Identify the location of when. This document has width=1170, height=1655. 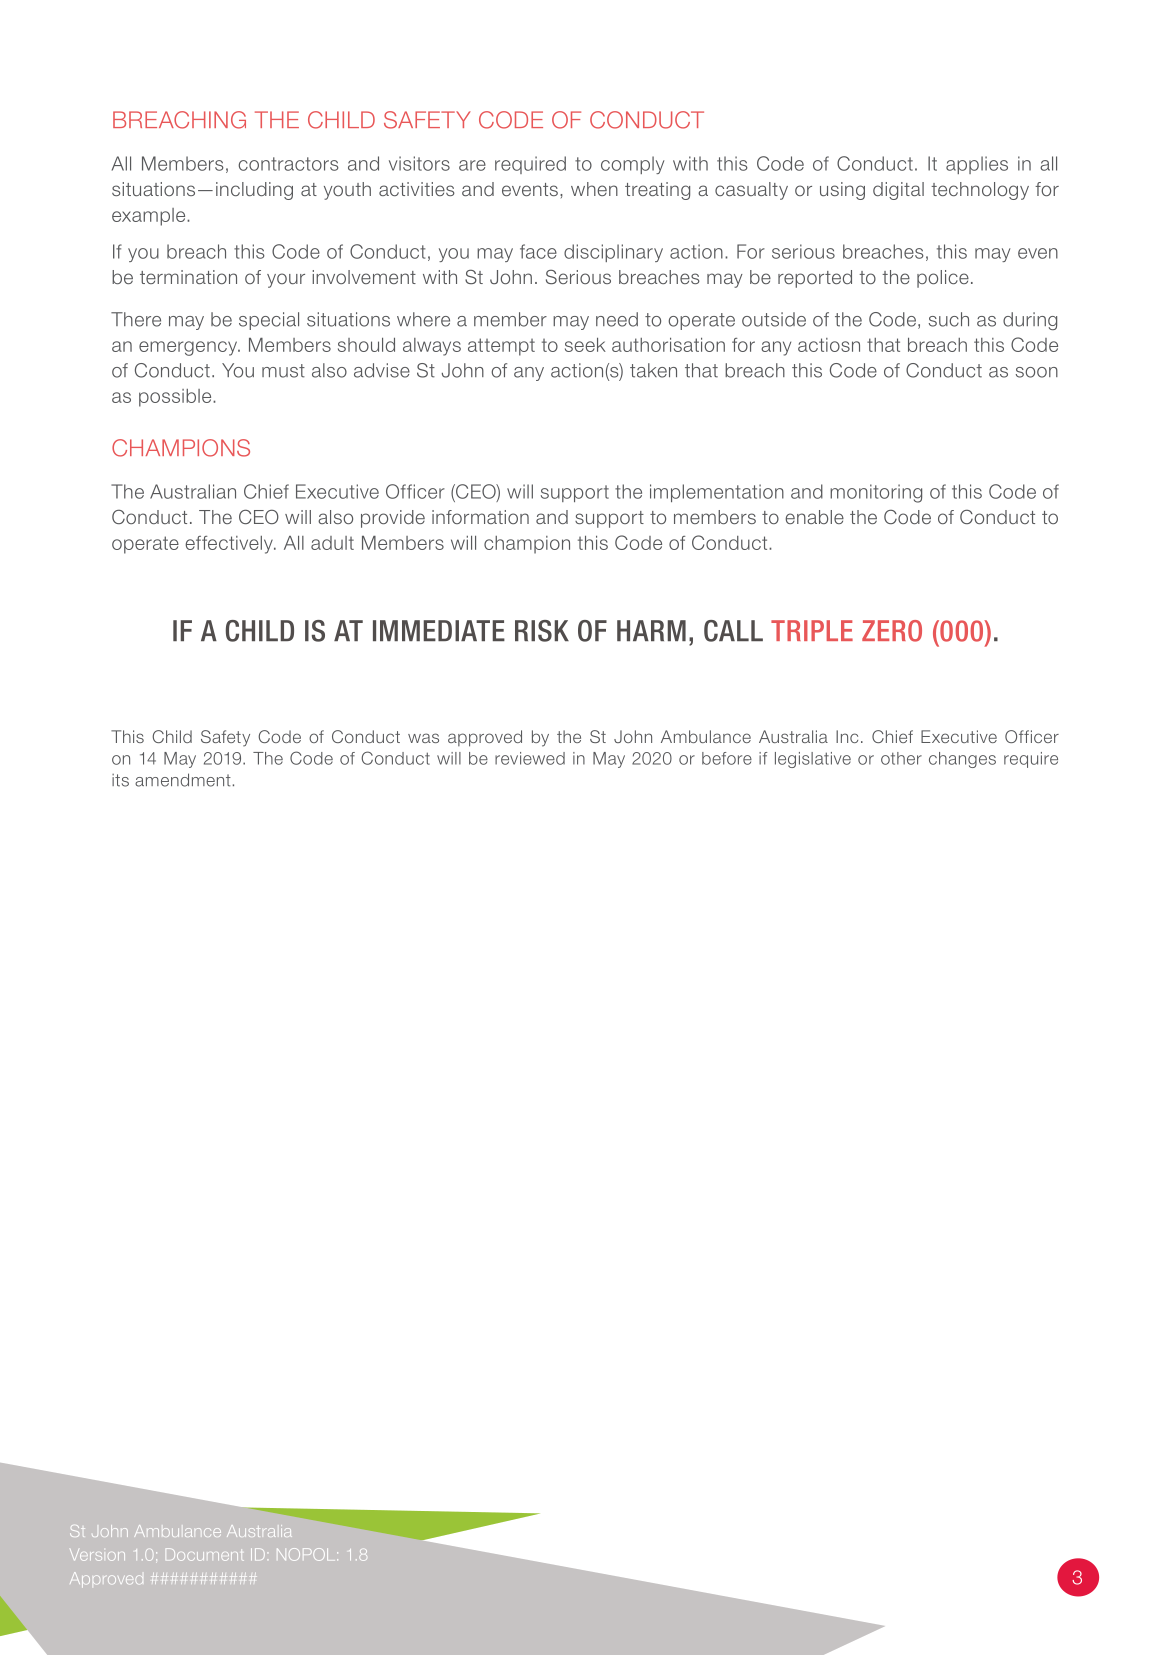
(594, 189).
